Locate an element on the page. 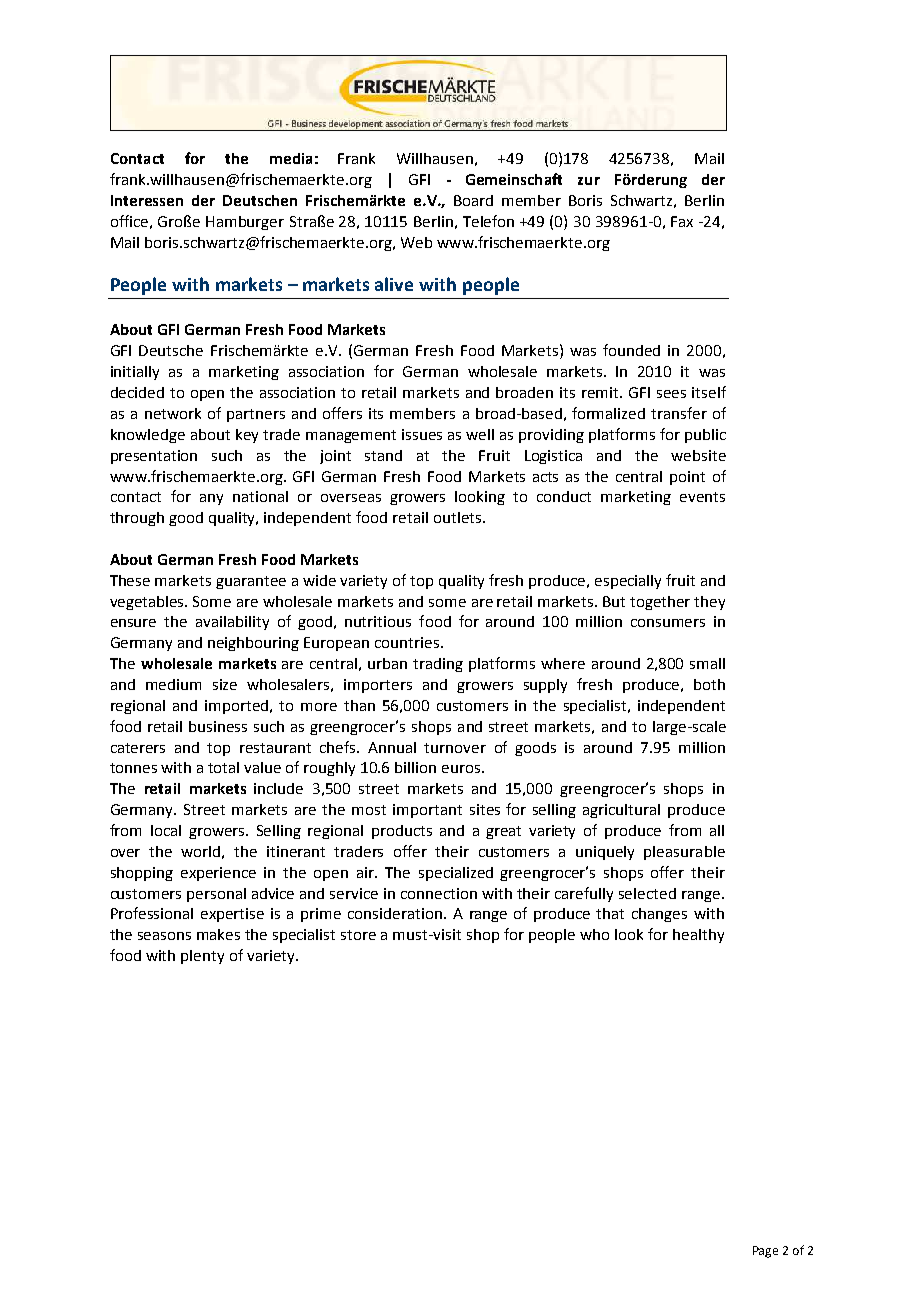 The height and width of the document is (1308, 924). website is located at coordinates (698, 455).
